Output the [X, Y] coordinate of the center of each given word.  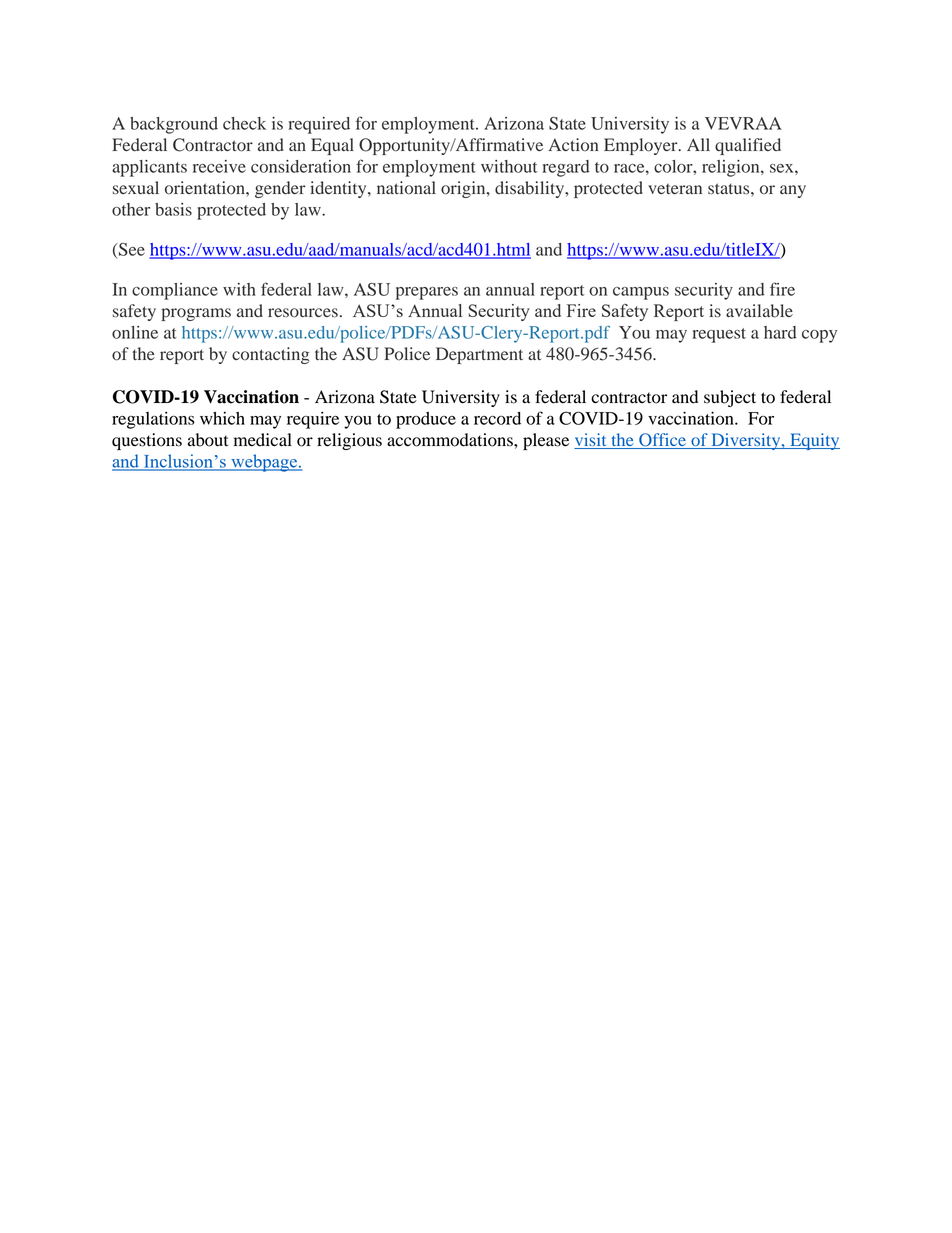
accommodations [451, 440]
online [135, 332]
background [174, 125]
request [719, 335]
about [208, 440]
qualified [748, 146]
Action [573, 145]
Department [479, 355]
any [793, 191]
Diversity [746, 441]
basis [173, 209]
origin [464, 189]
